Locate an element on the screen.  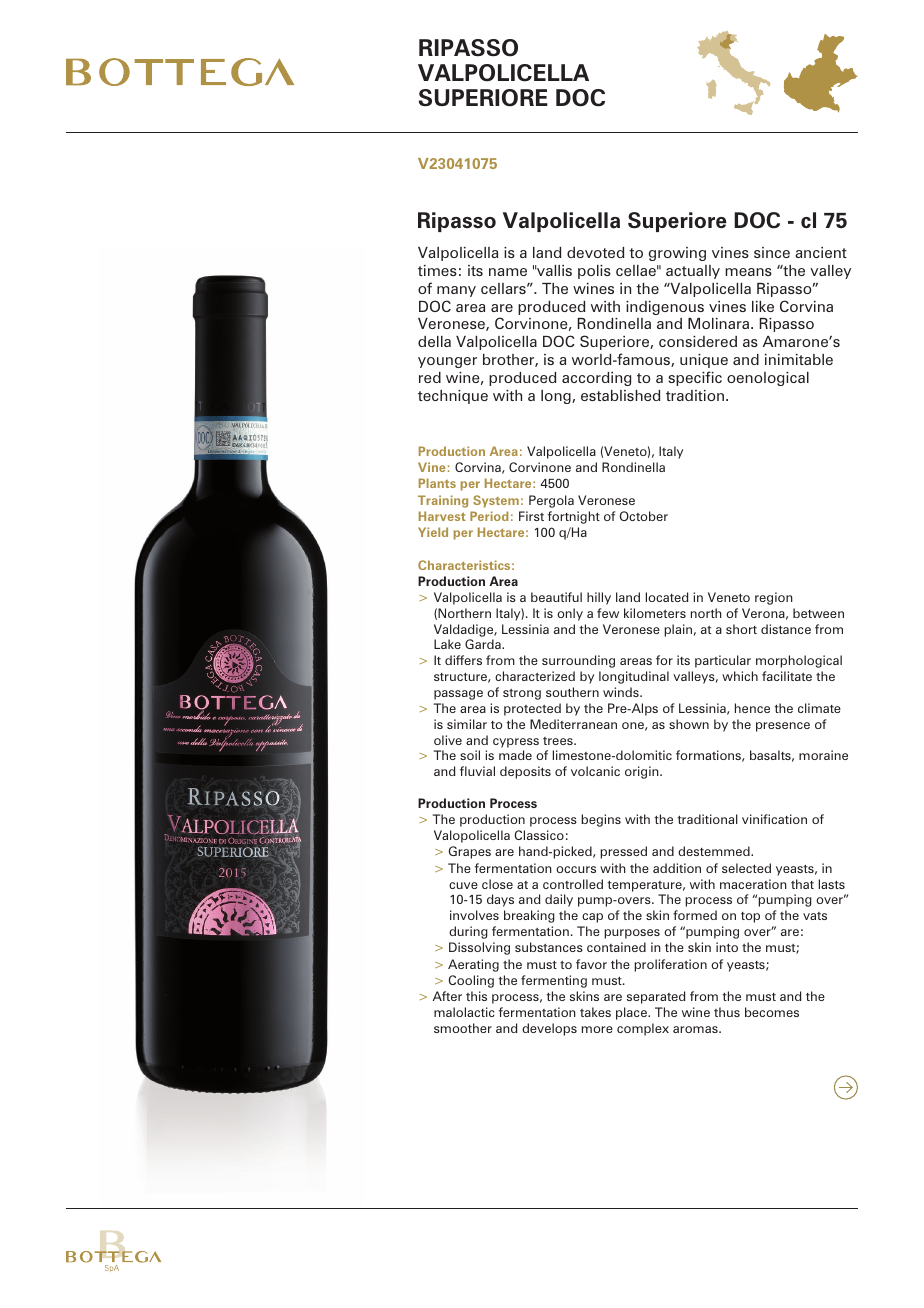
polis is located at coordinates (594, 272).
